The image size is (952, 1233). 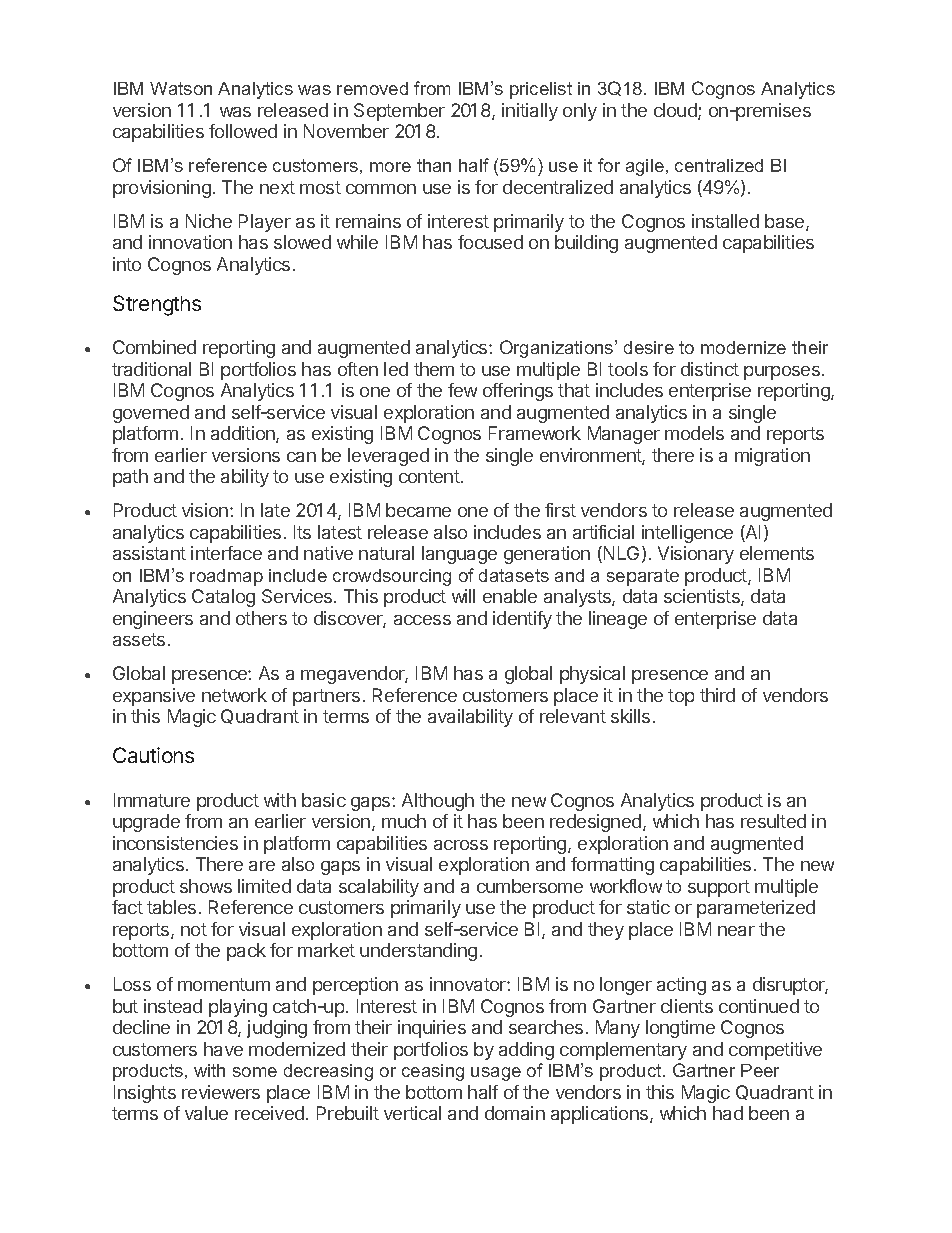 I want to click on them, so click(x=434, y=369).
